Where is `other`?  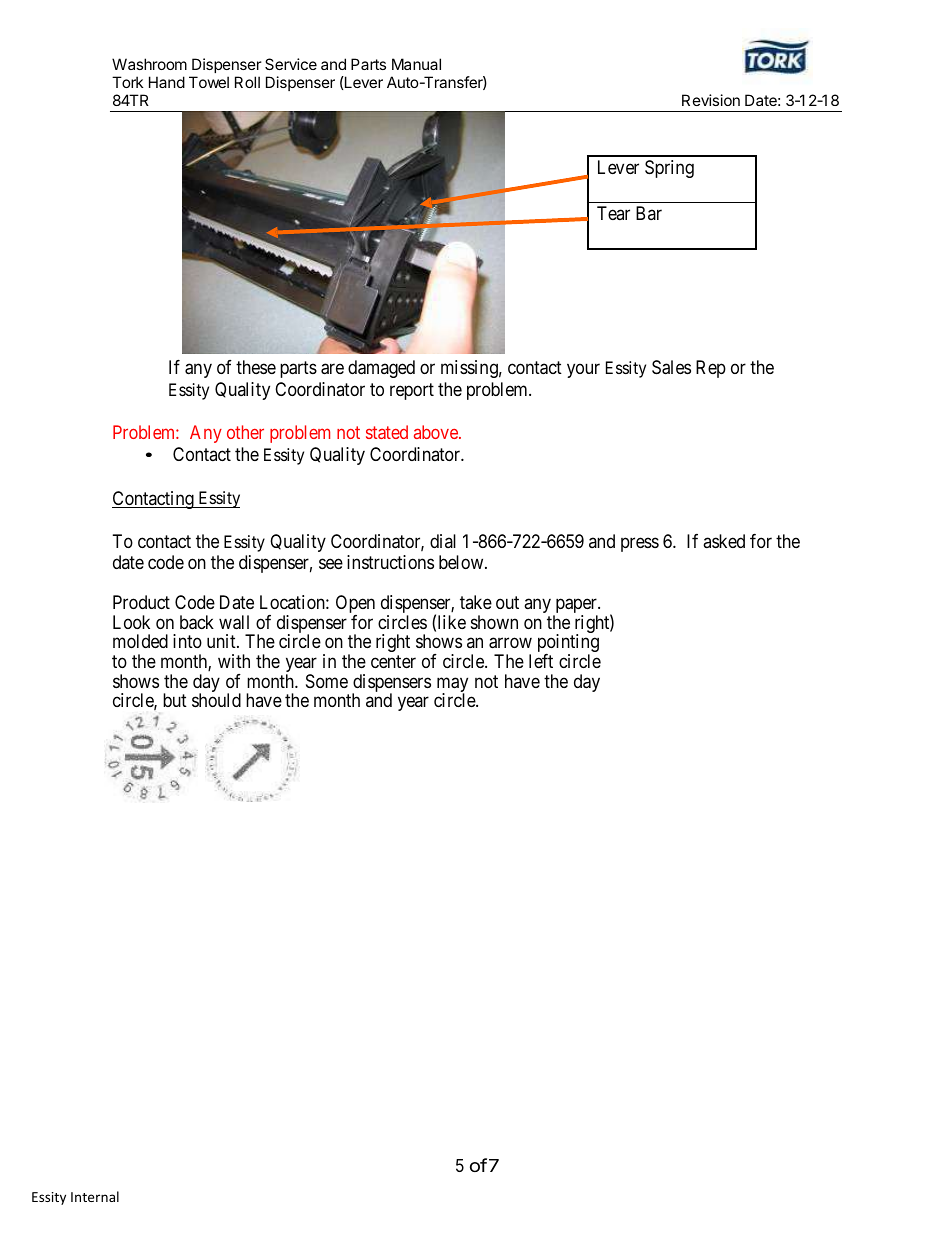 other is located at coordinates (245, 432).
